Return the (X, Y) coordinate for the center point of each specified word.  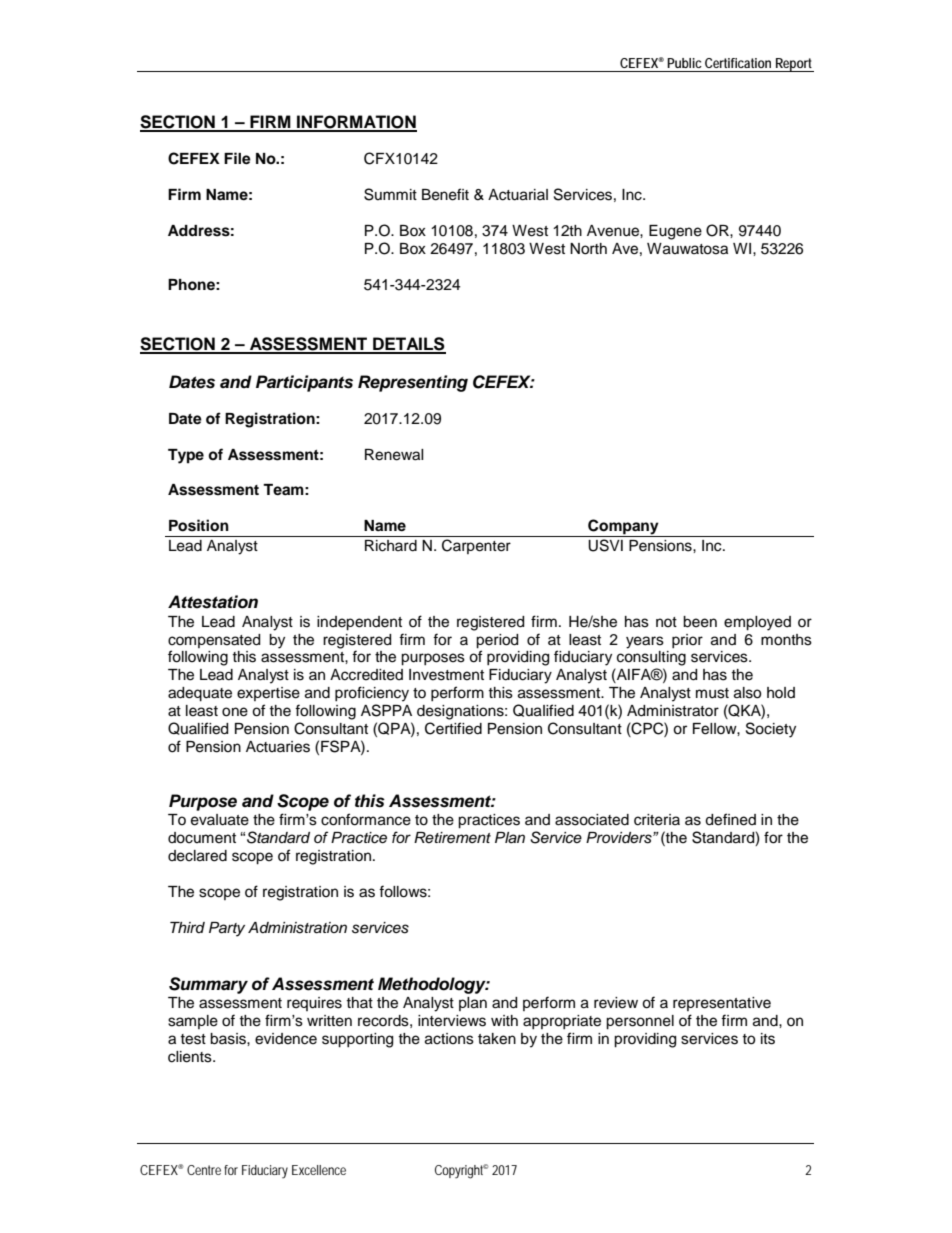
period (497, 641)
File (237, 158)
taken (497, 1039)
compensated (214, 641)
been (700, 622)
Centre (204, 1170)
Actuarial (518, 195)
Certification (738, 63)
